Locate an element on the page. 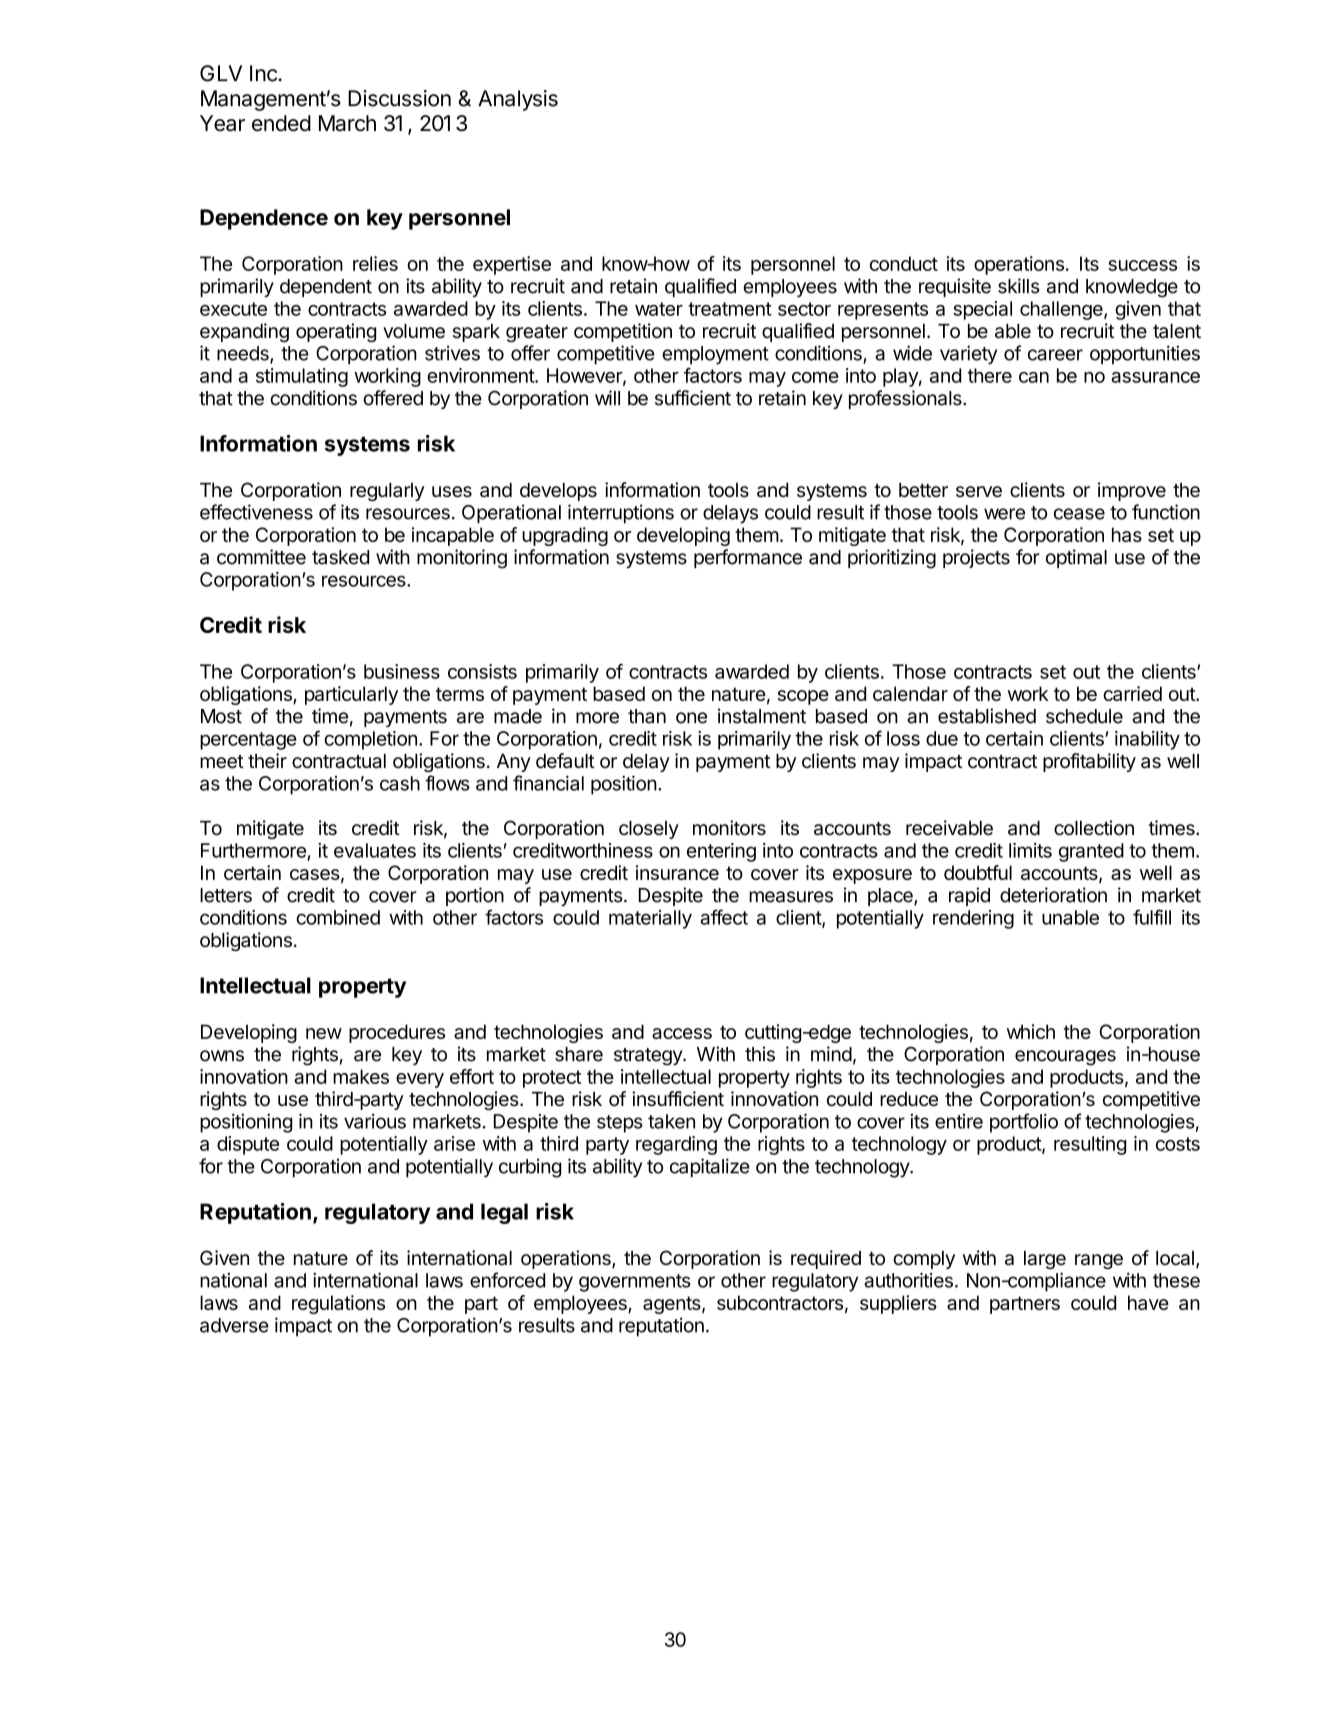 The image size is (1323, 1712). March is located at coordinates (347, 123).
